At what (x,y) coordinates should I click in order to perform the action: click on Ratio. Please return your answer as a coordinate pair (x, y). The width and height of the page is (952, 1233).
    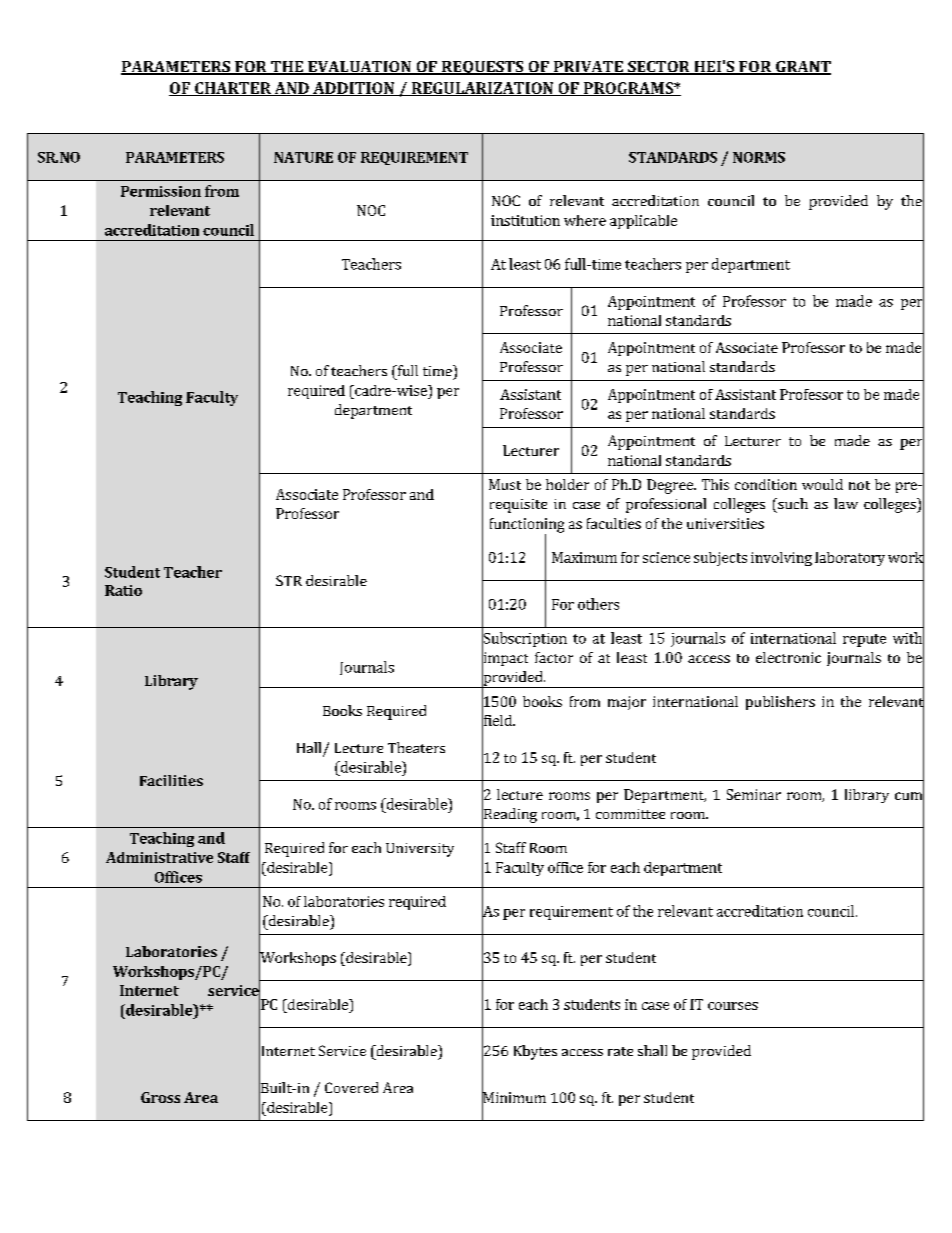
    Looking at the image, I should click on (123, 590).
